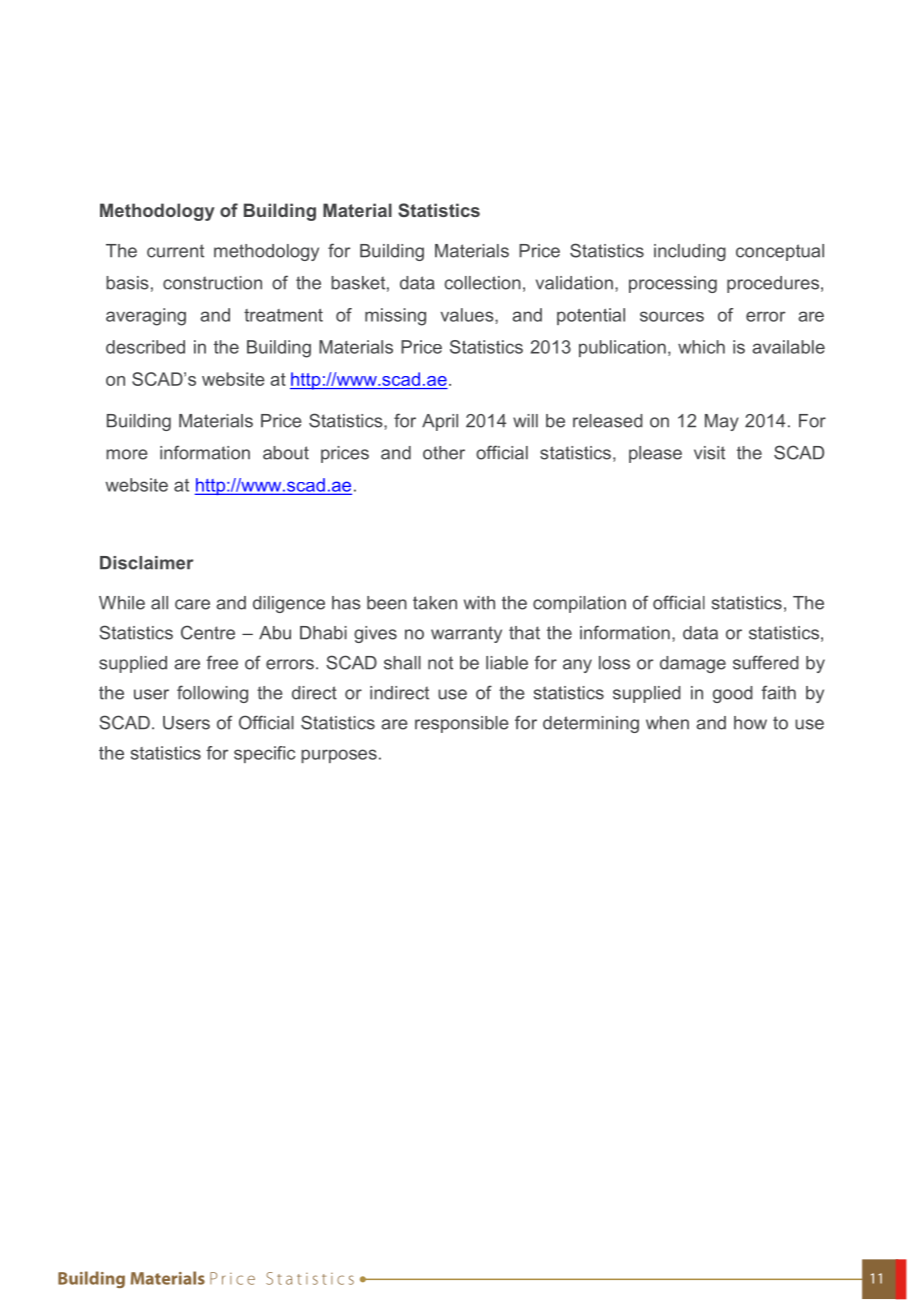  What do you see at coordinates (264, 754) in the image?
I see `specific` at bounding box center [264, 754].
